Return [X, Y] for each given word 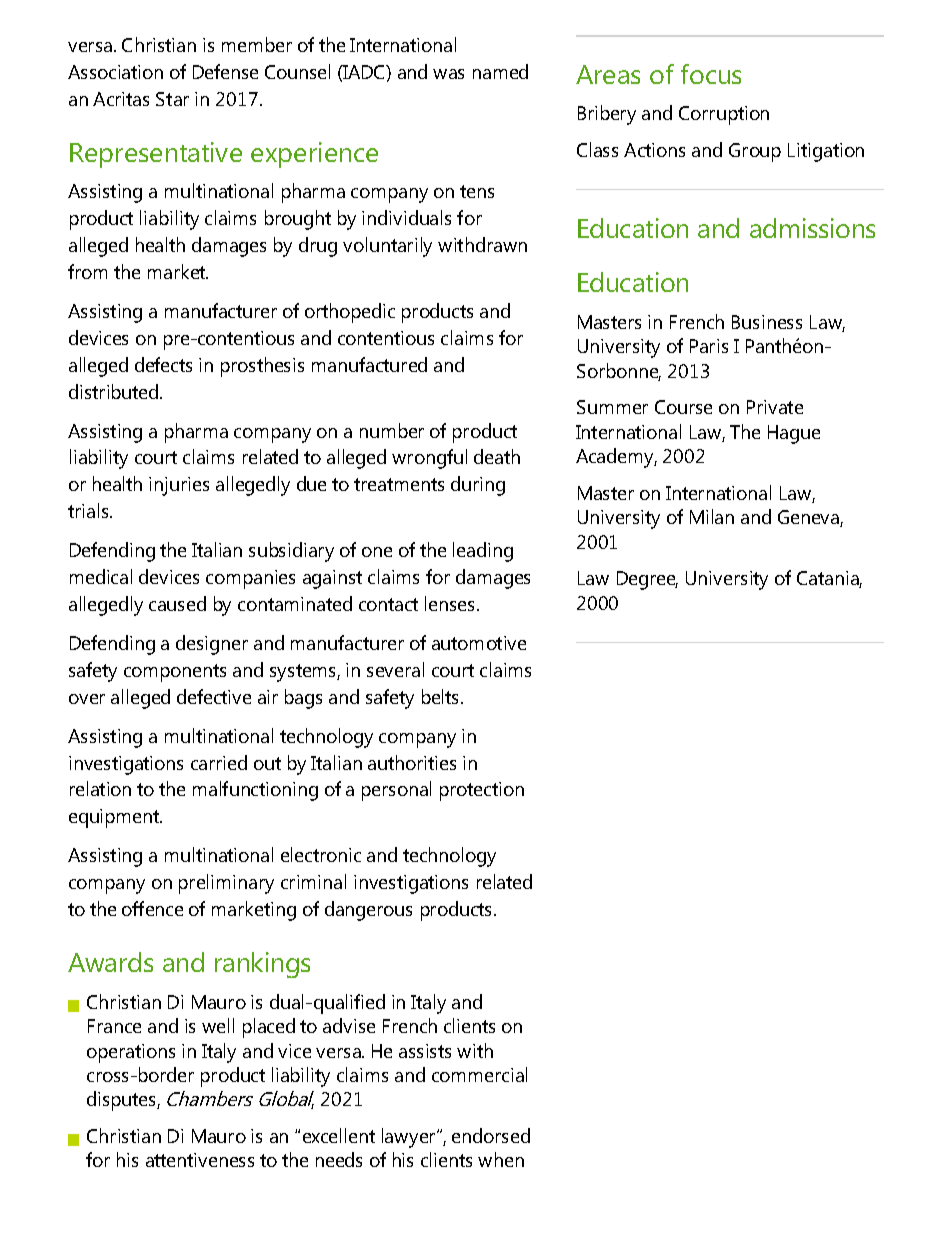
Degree [647, 580]
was [448, 74]
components [175, 673]
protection [482, 791]
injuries [179, 486]
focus [711, 74]
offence [152, 908]
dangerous [368, 911]
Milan [712, 516]
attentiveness [200, 1160]
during [478, 486]
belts [442, 696]
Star [172, 99]
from [87, 271]
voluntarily [387, 247]
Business [767, 322]
